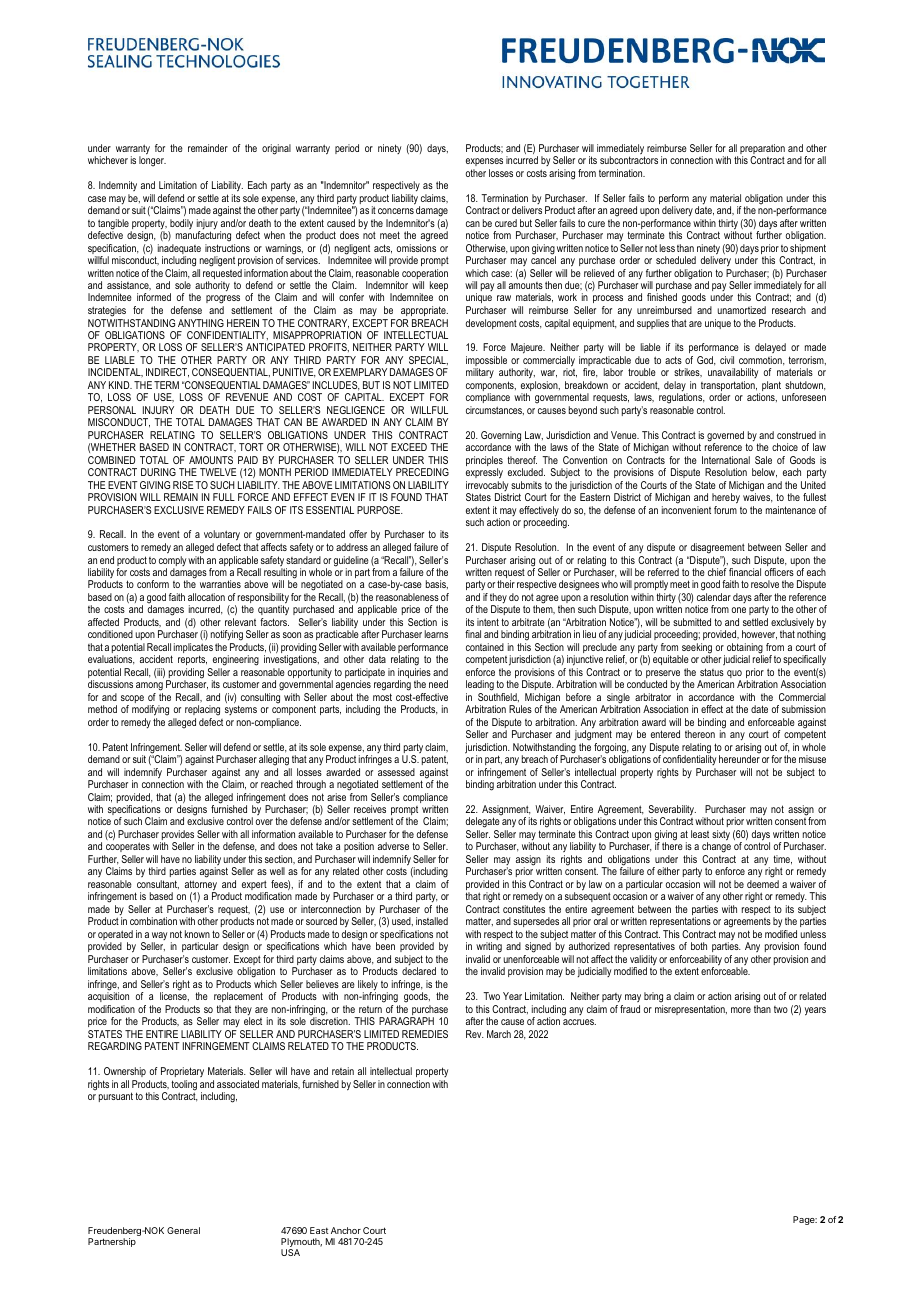 This screenshot has height=1307, width=924. What do you see at coordinates (396, 211) in the screenshot?
I see `concerns` at bounding box center [396, 211].
